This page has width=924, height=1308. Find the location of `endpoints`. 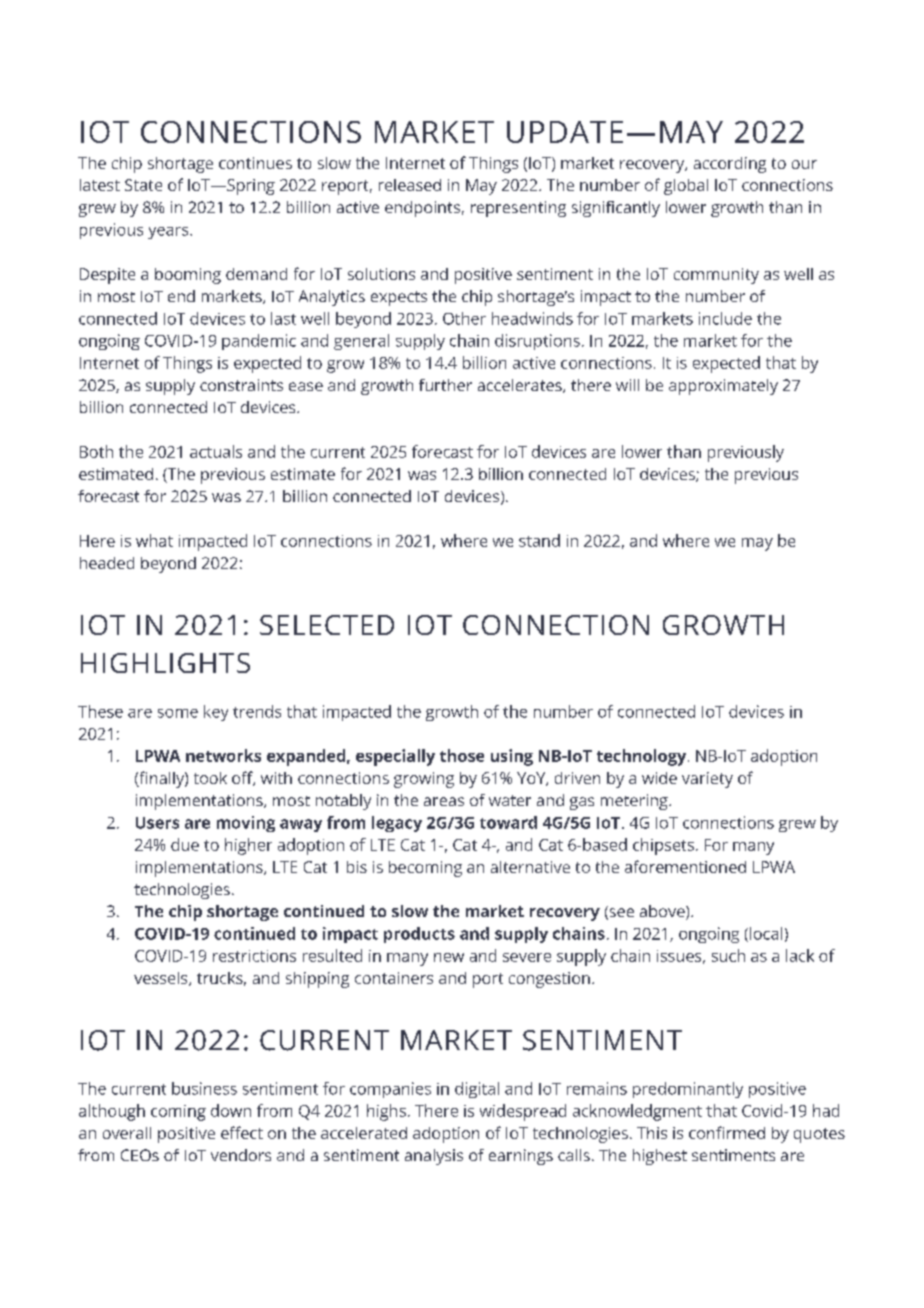

endpoints is located at coordinates (422, 209).
